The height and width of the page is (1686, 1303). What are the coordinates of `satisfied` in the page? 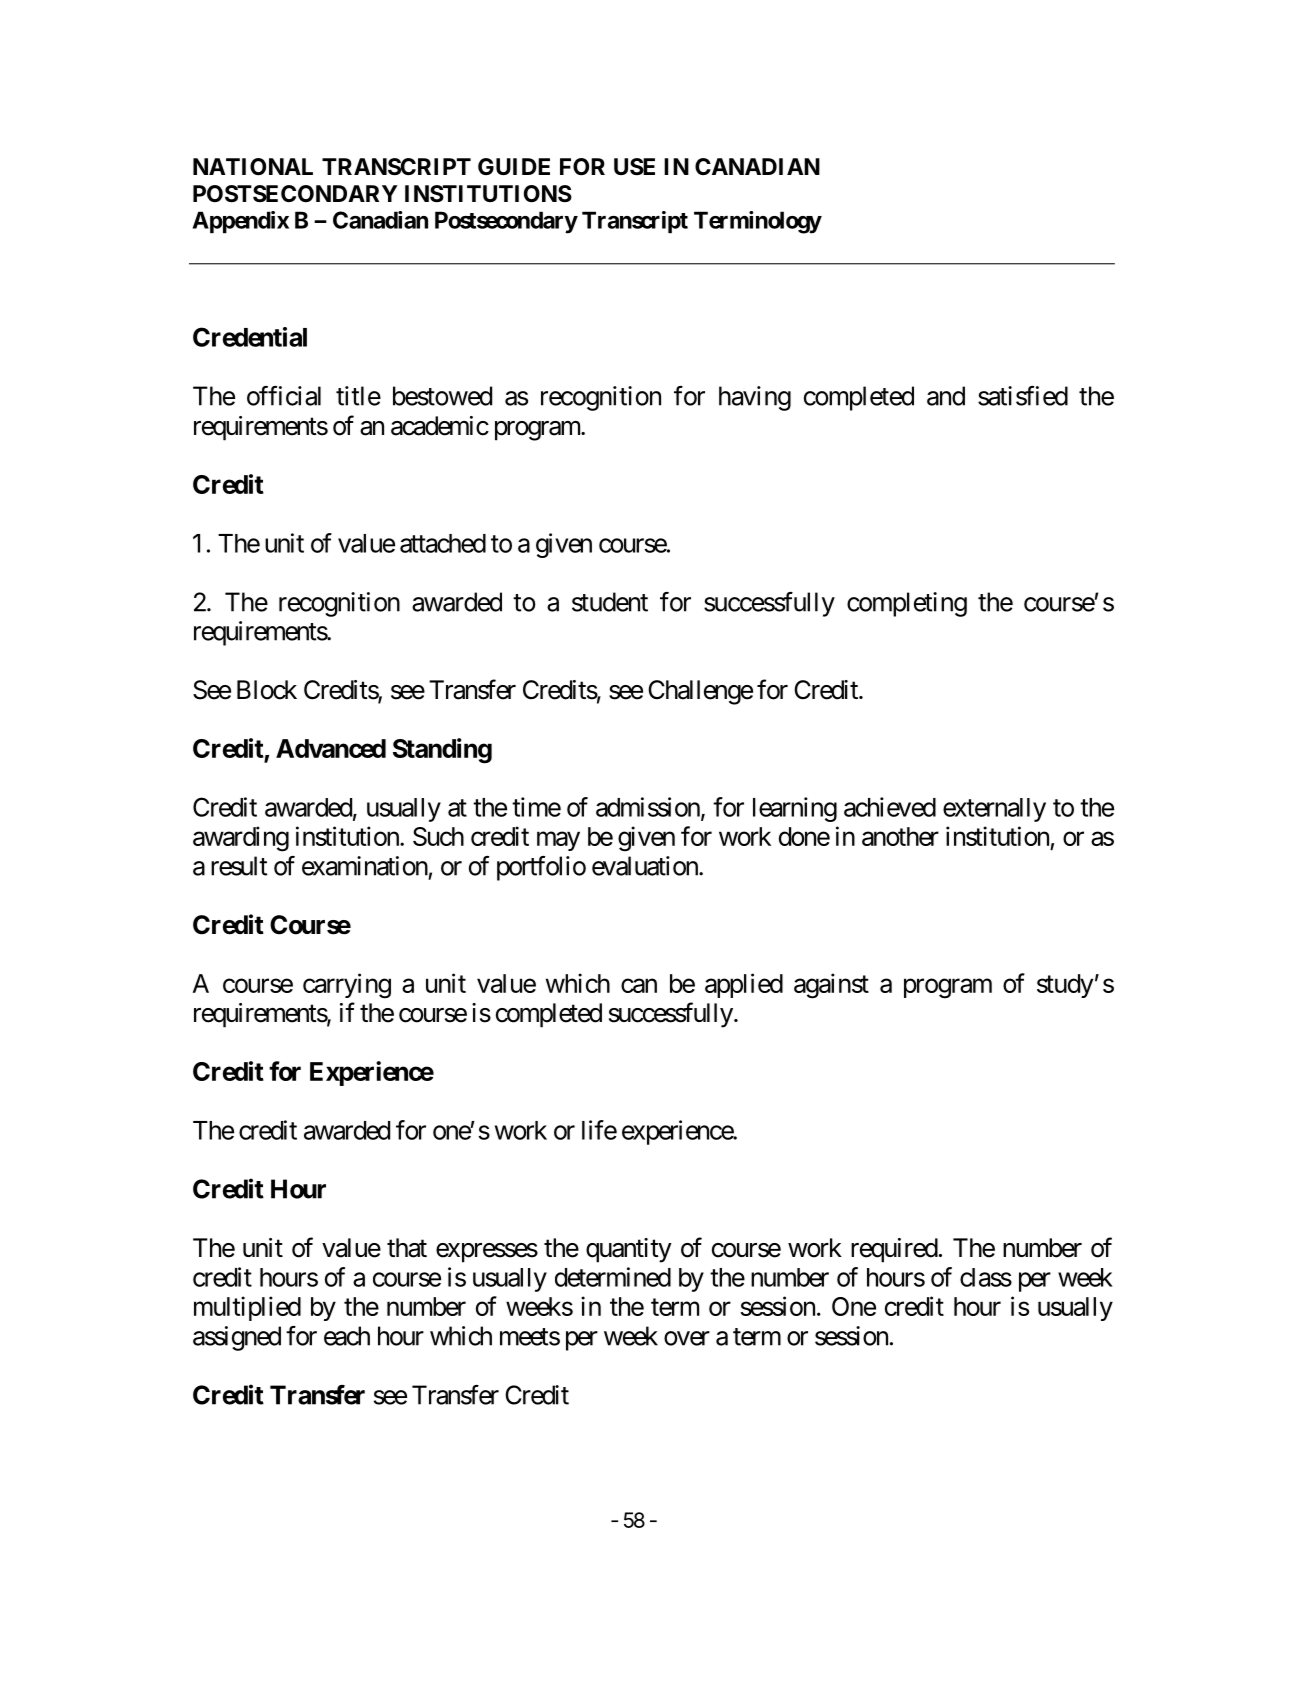 It's located at (1023, 396).
